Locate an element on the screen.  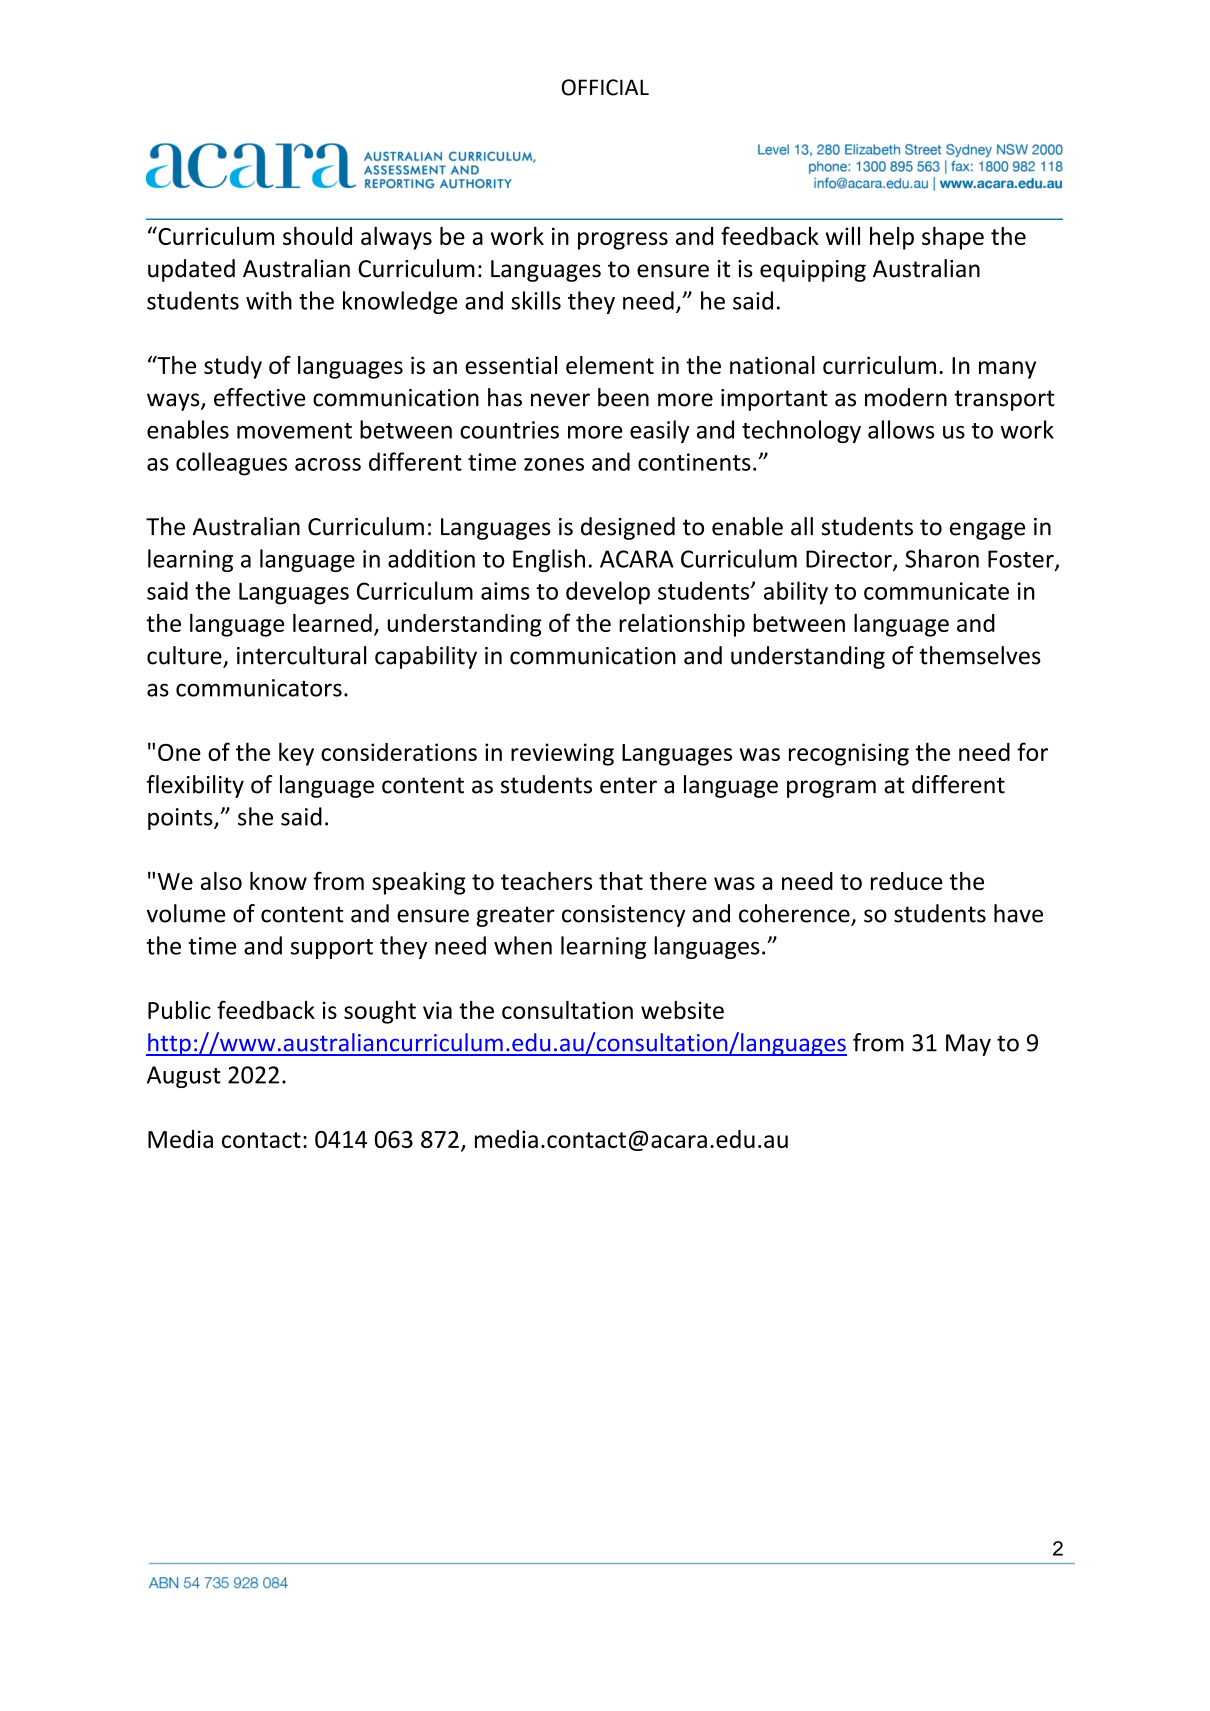
website is located at coordinates (682, 1010).
